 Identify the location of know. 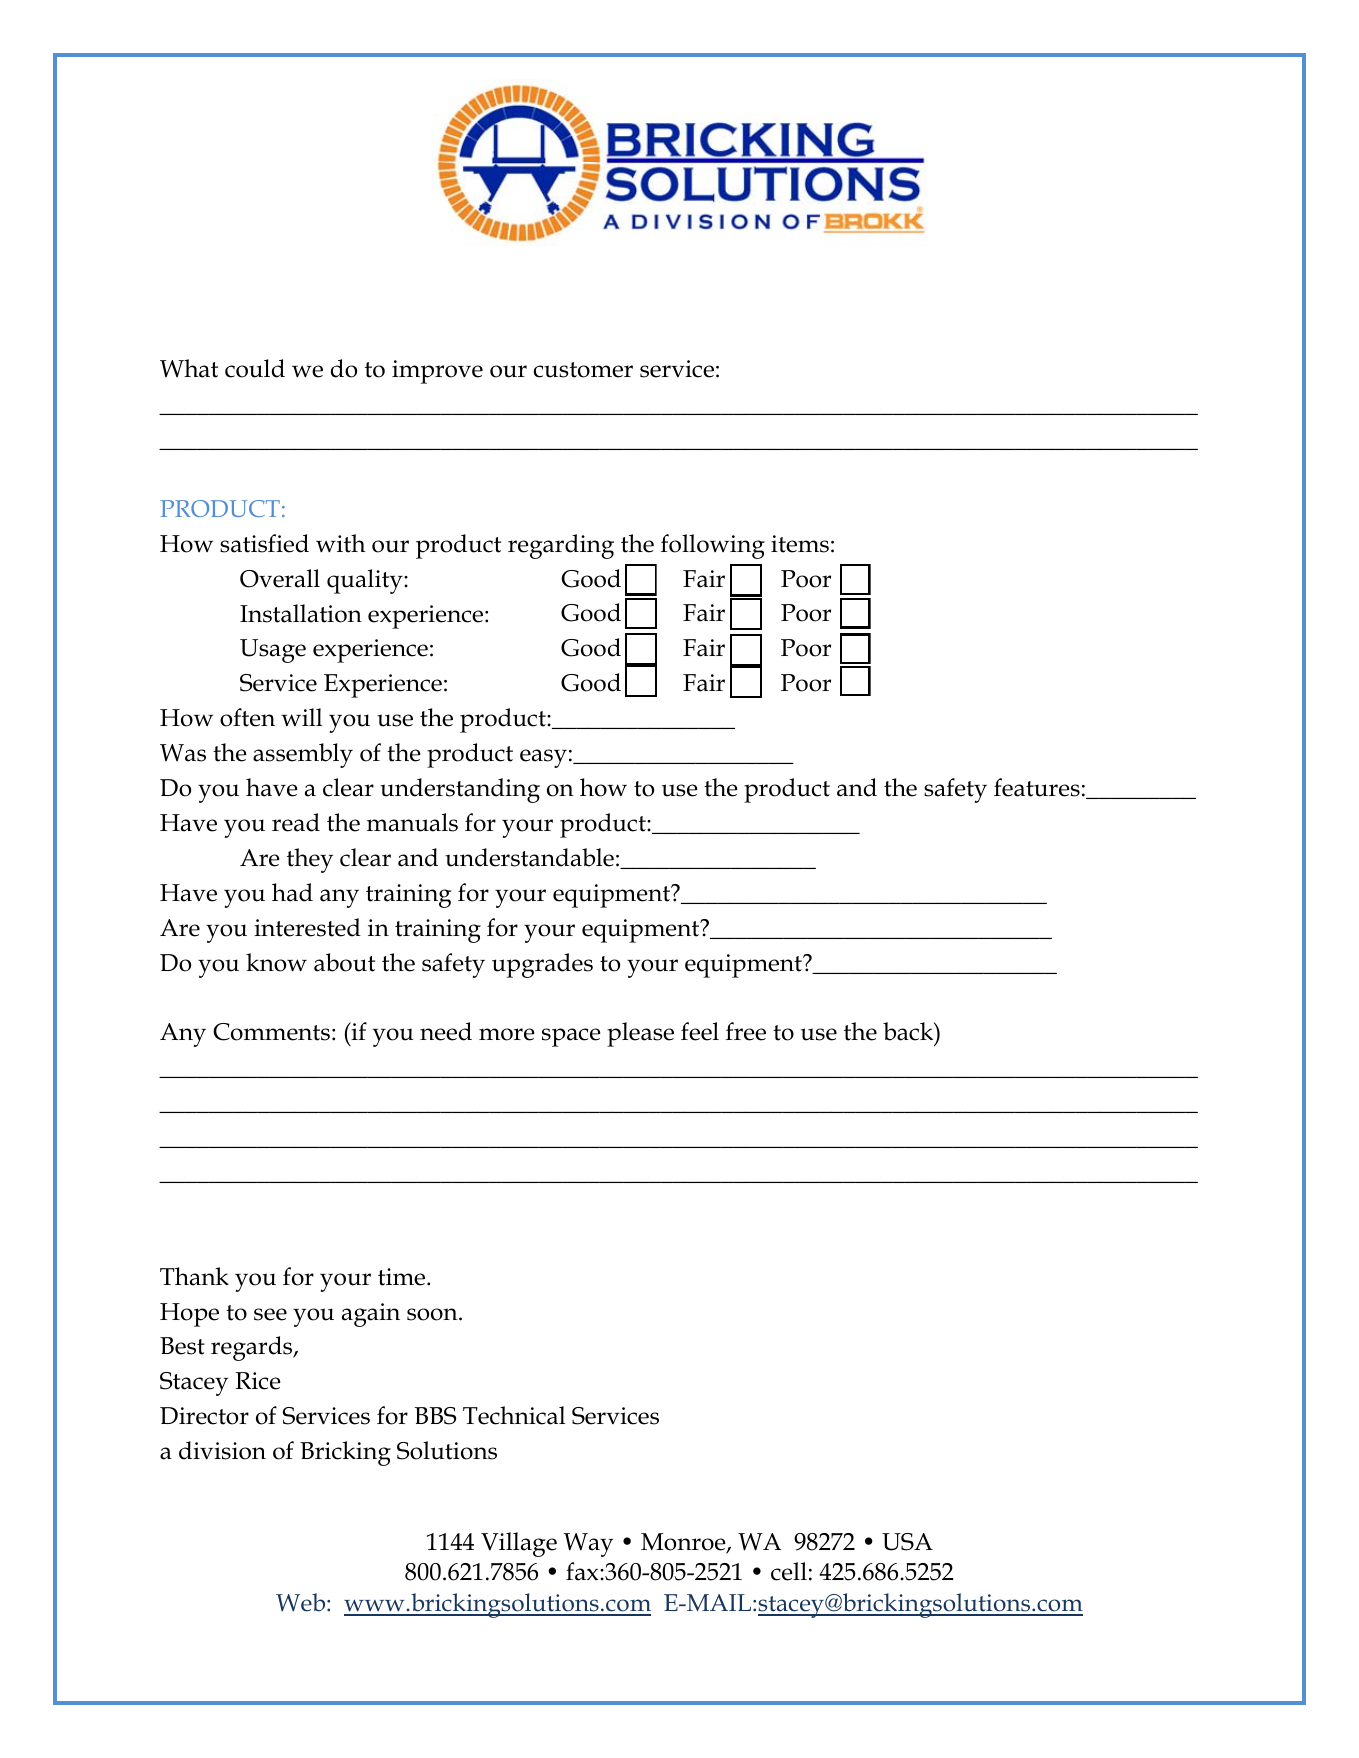
(276, 962).
